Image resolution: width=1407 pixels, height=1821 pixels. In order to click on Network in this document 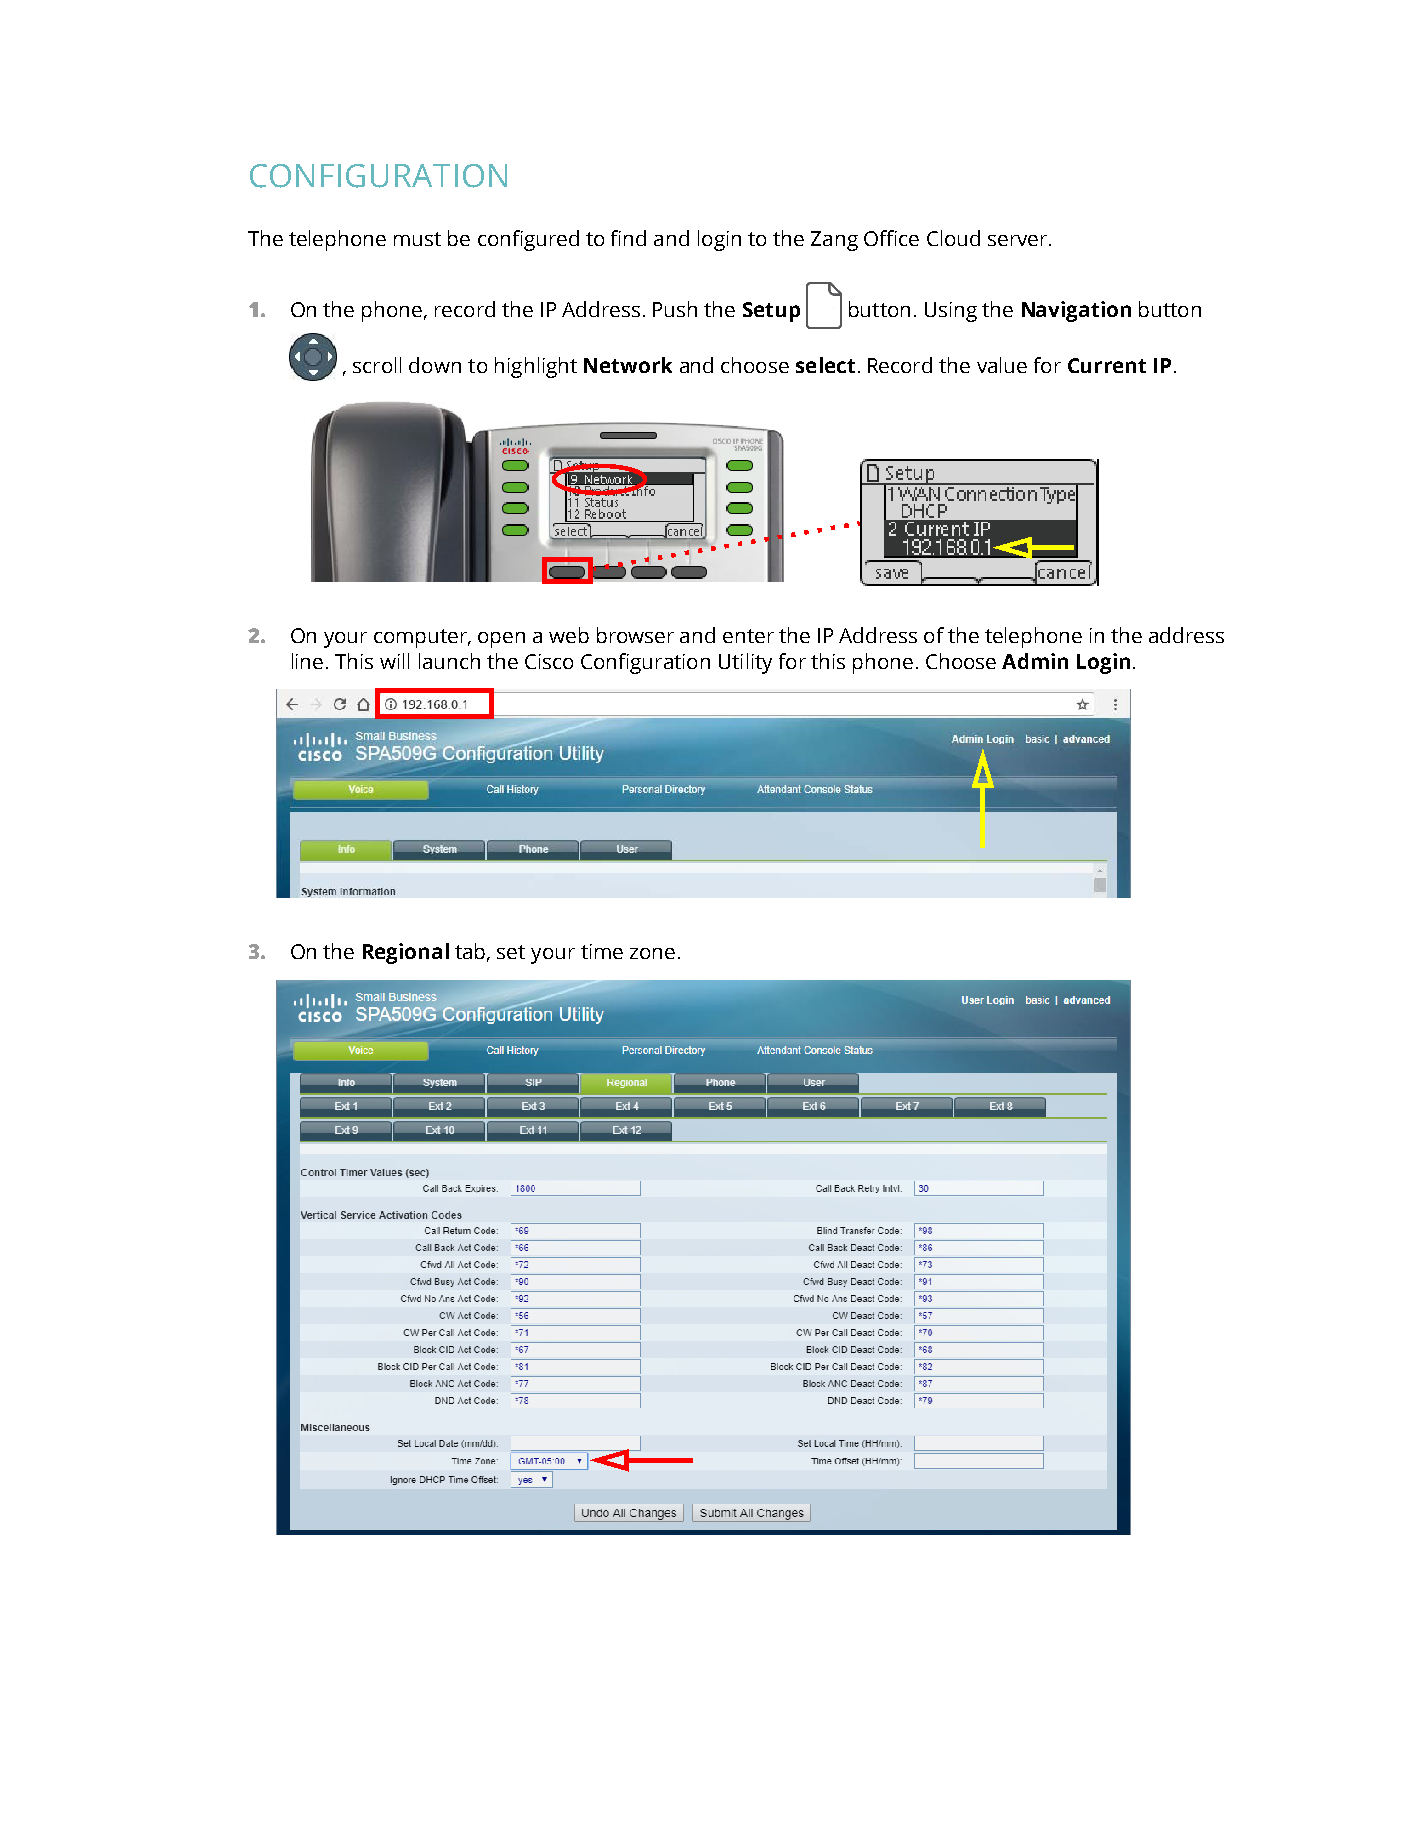, I will do `click(628, 365)`.
